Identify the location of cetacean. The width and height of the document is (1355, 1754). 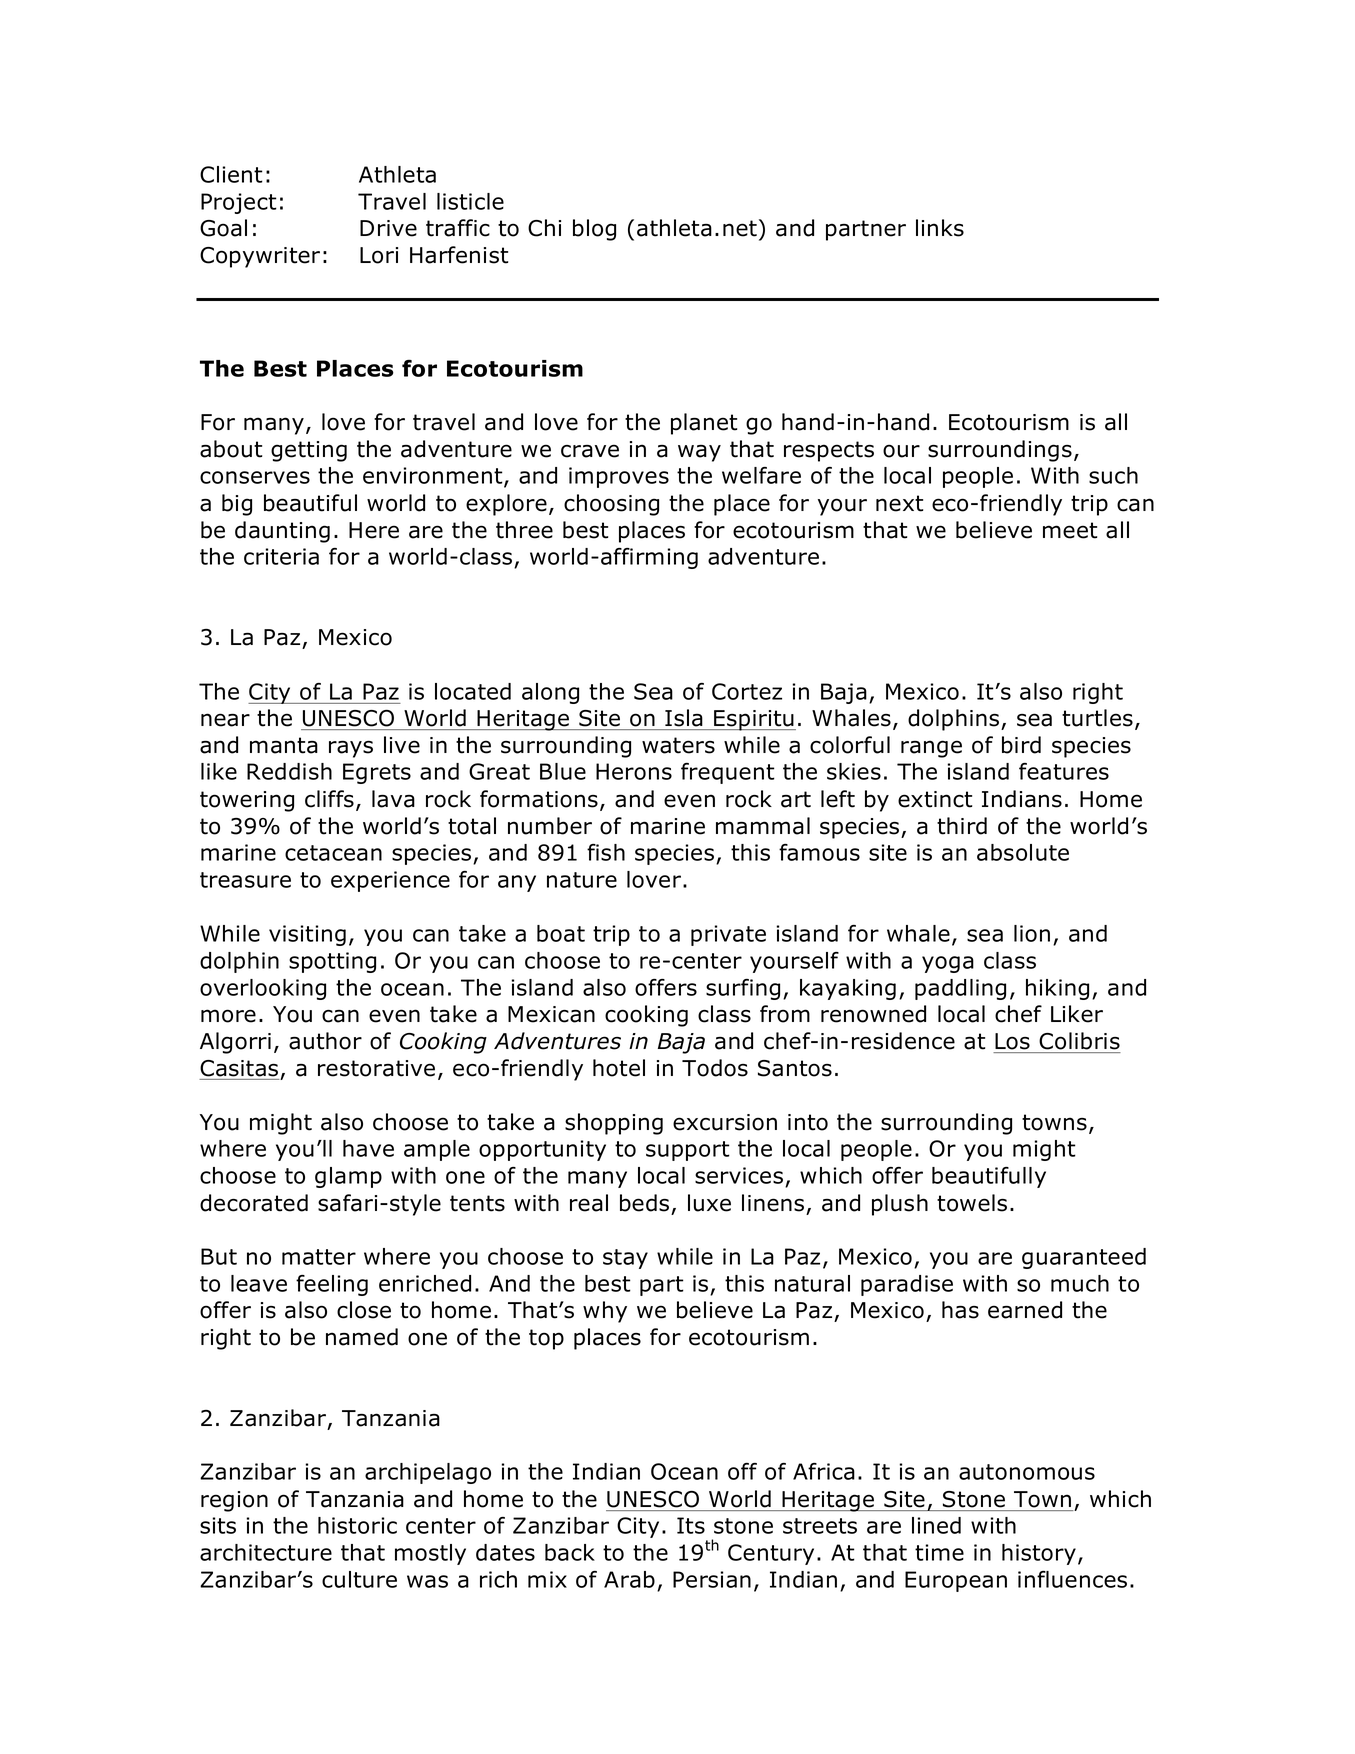
(333, 853).
